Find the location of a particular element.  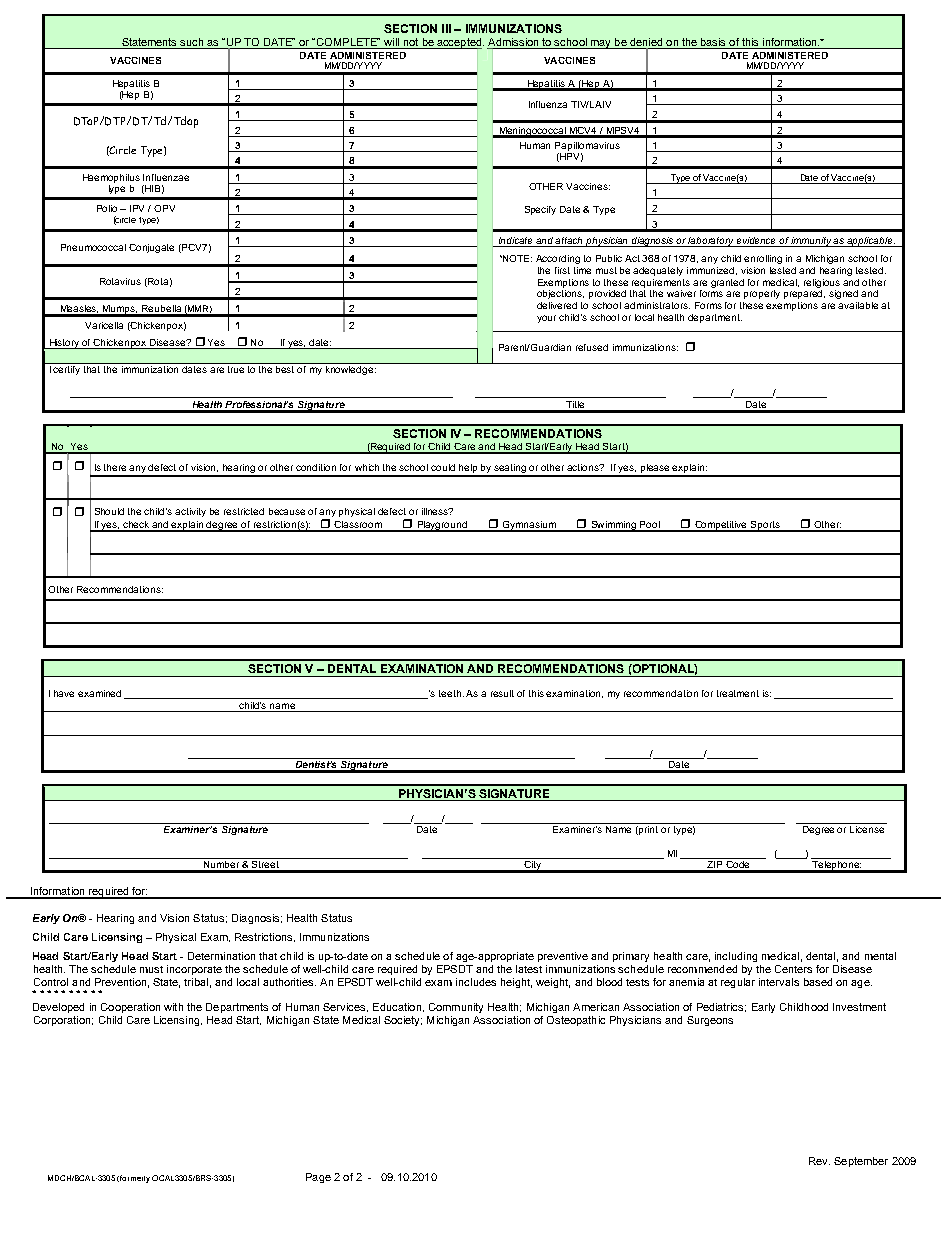

formerly is located at coordinates (135, 1179).
